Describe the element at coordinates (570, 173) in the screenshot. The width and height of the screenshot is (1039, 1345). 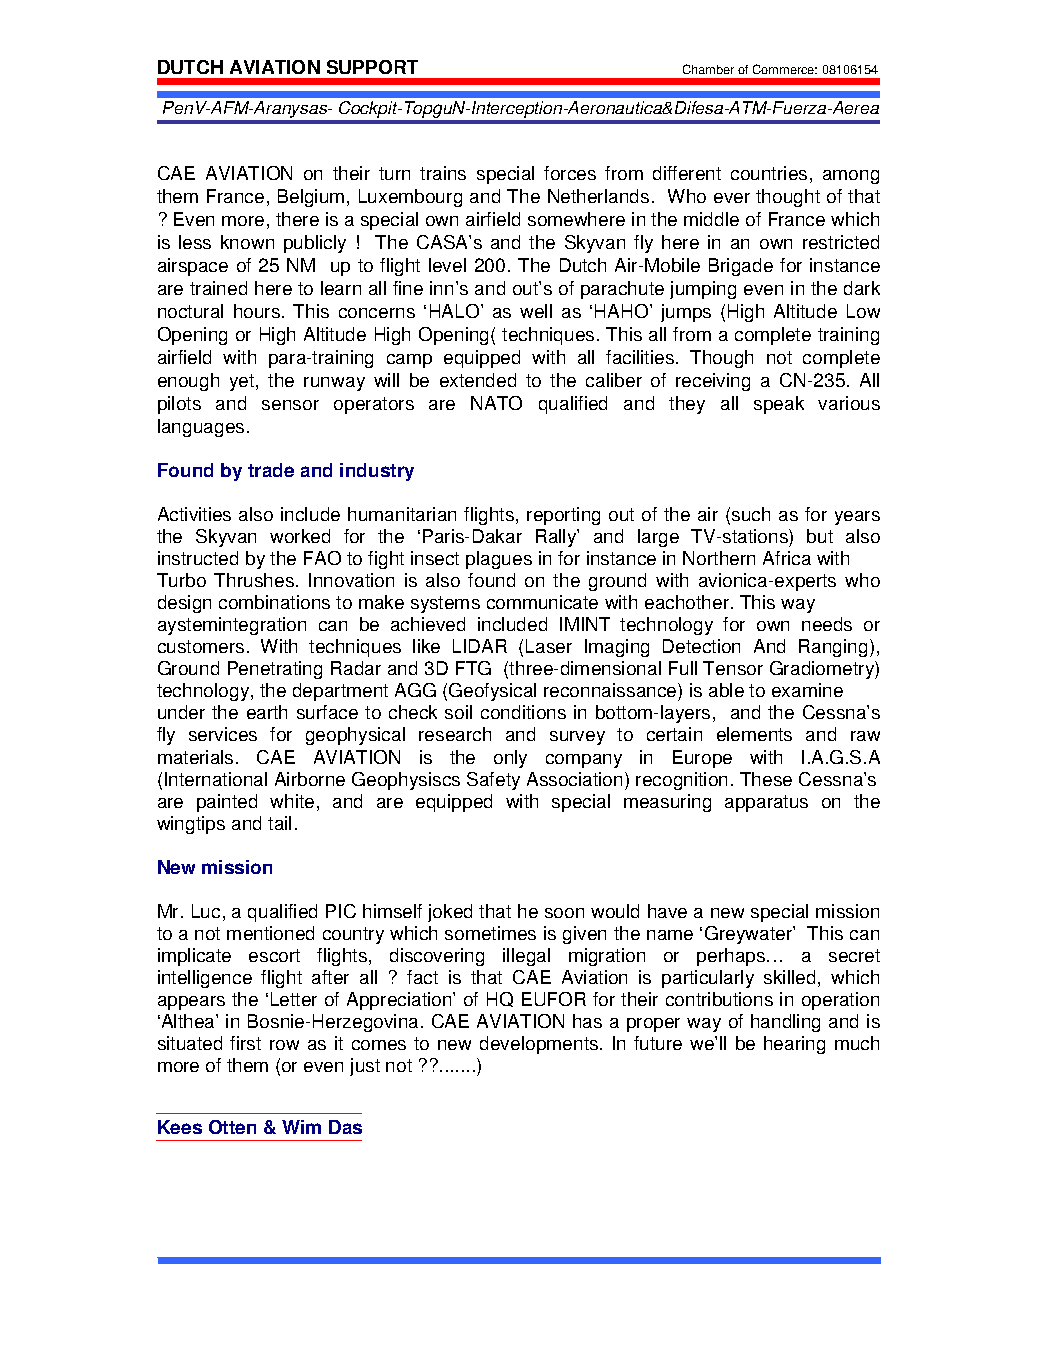
I see `forces` at that location.
